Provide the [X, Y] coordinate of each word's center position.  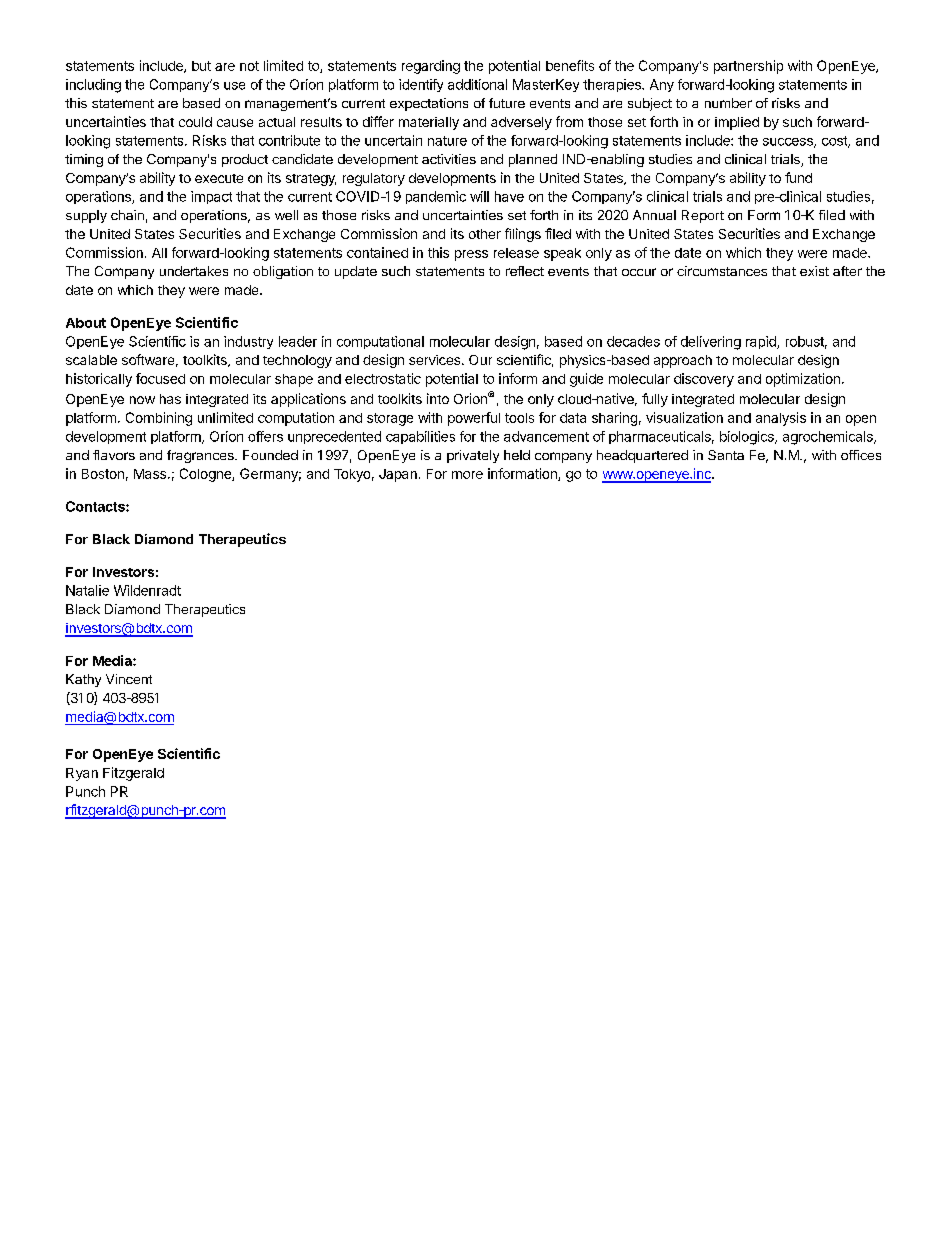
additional [477, 84]
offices [861, 455]
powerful [474, 419]
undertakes [194, 271]
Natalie [87, 590]
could [195, 122]
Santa [726, 455]
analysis [781, 419]
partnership [748, 67]
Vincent [129, 679]
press [471, 255]
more [467, 475]
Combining [159, 419]
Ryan [82, 774]
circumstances [722, 271]
